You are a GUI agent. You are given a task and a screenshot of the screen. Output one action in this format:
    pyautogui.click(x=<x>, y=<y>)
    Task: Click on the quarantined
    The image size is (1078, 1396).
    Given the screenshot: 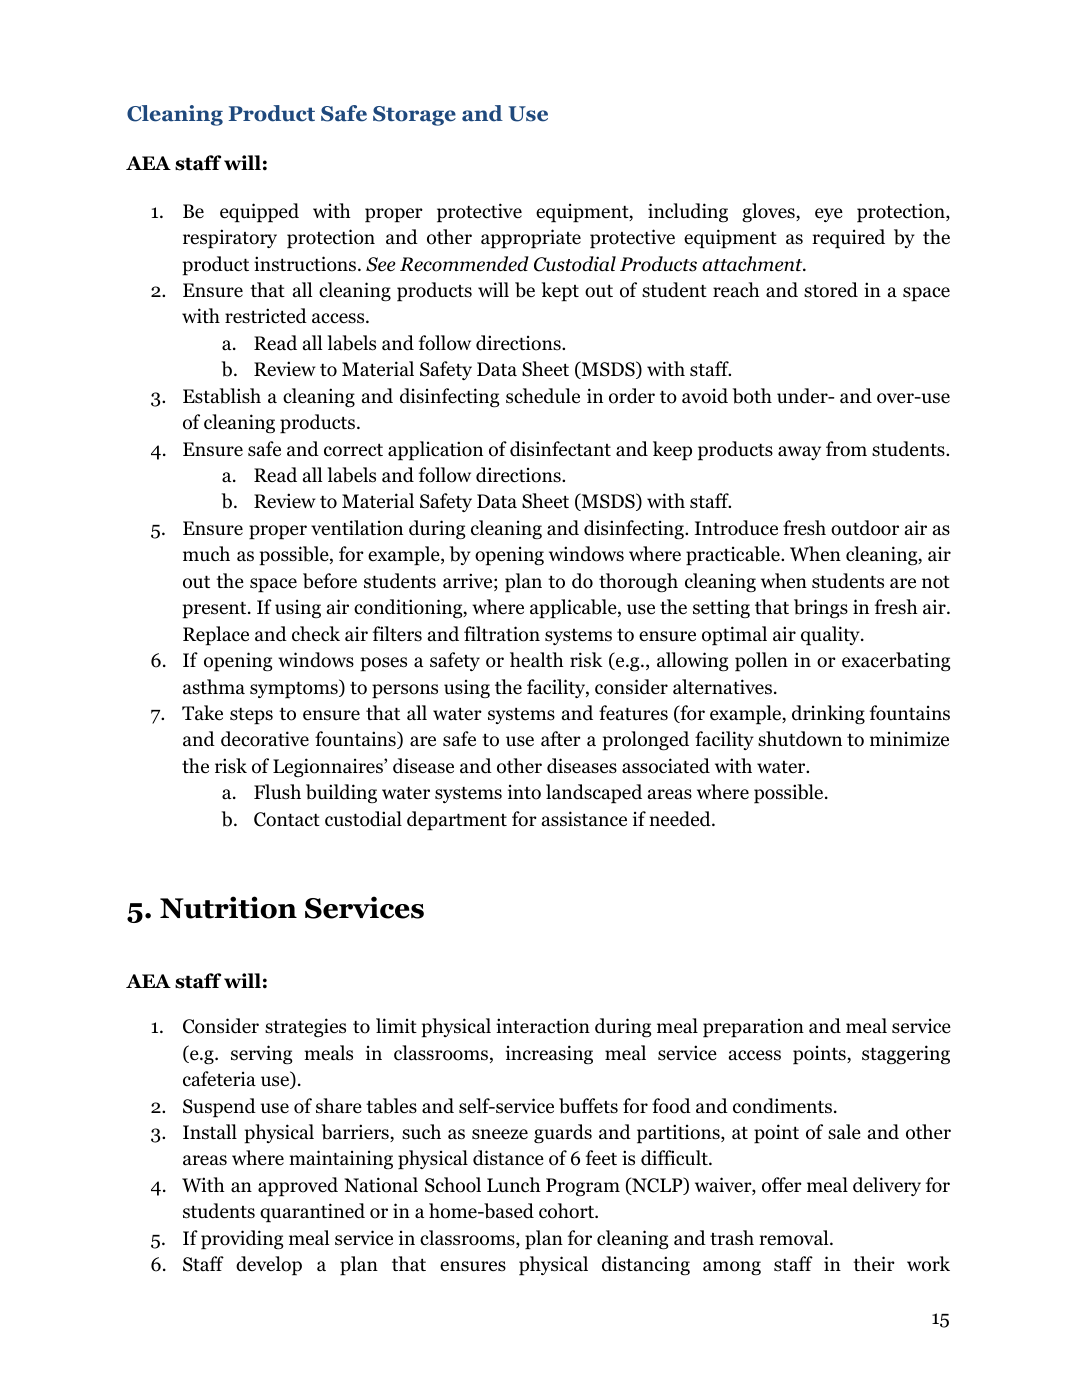 What is the action you would take?
    pyautogui.click(x=312, y=1213)
